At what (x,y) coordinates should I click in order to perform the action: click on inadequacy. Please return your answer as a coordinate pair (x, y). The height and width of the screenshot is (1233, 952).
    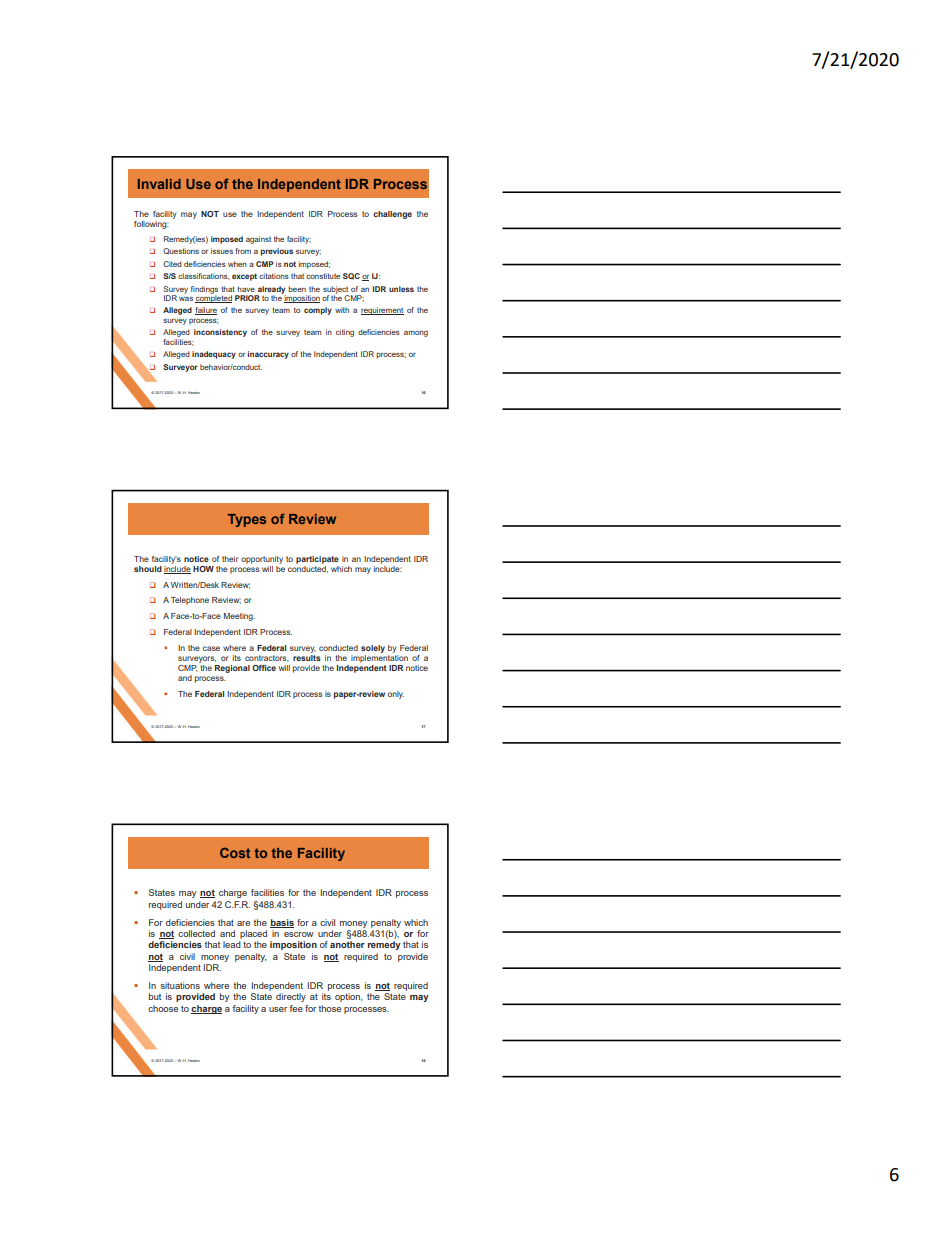
    Looking at the image, I should click on (214, 355).
